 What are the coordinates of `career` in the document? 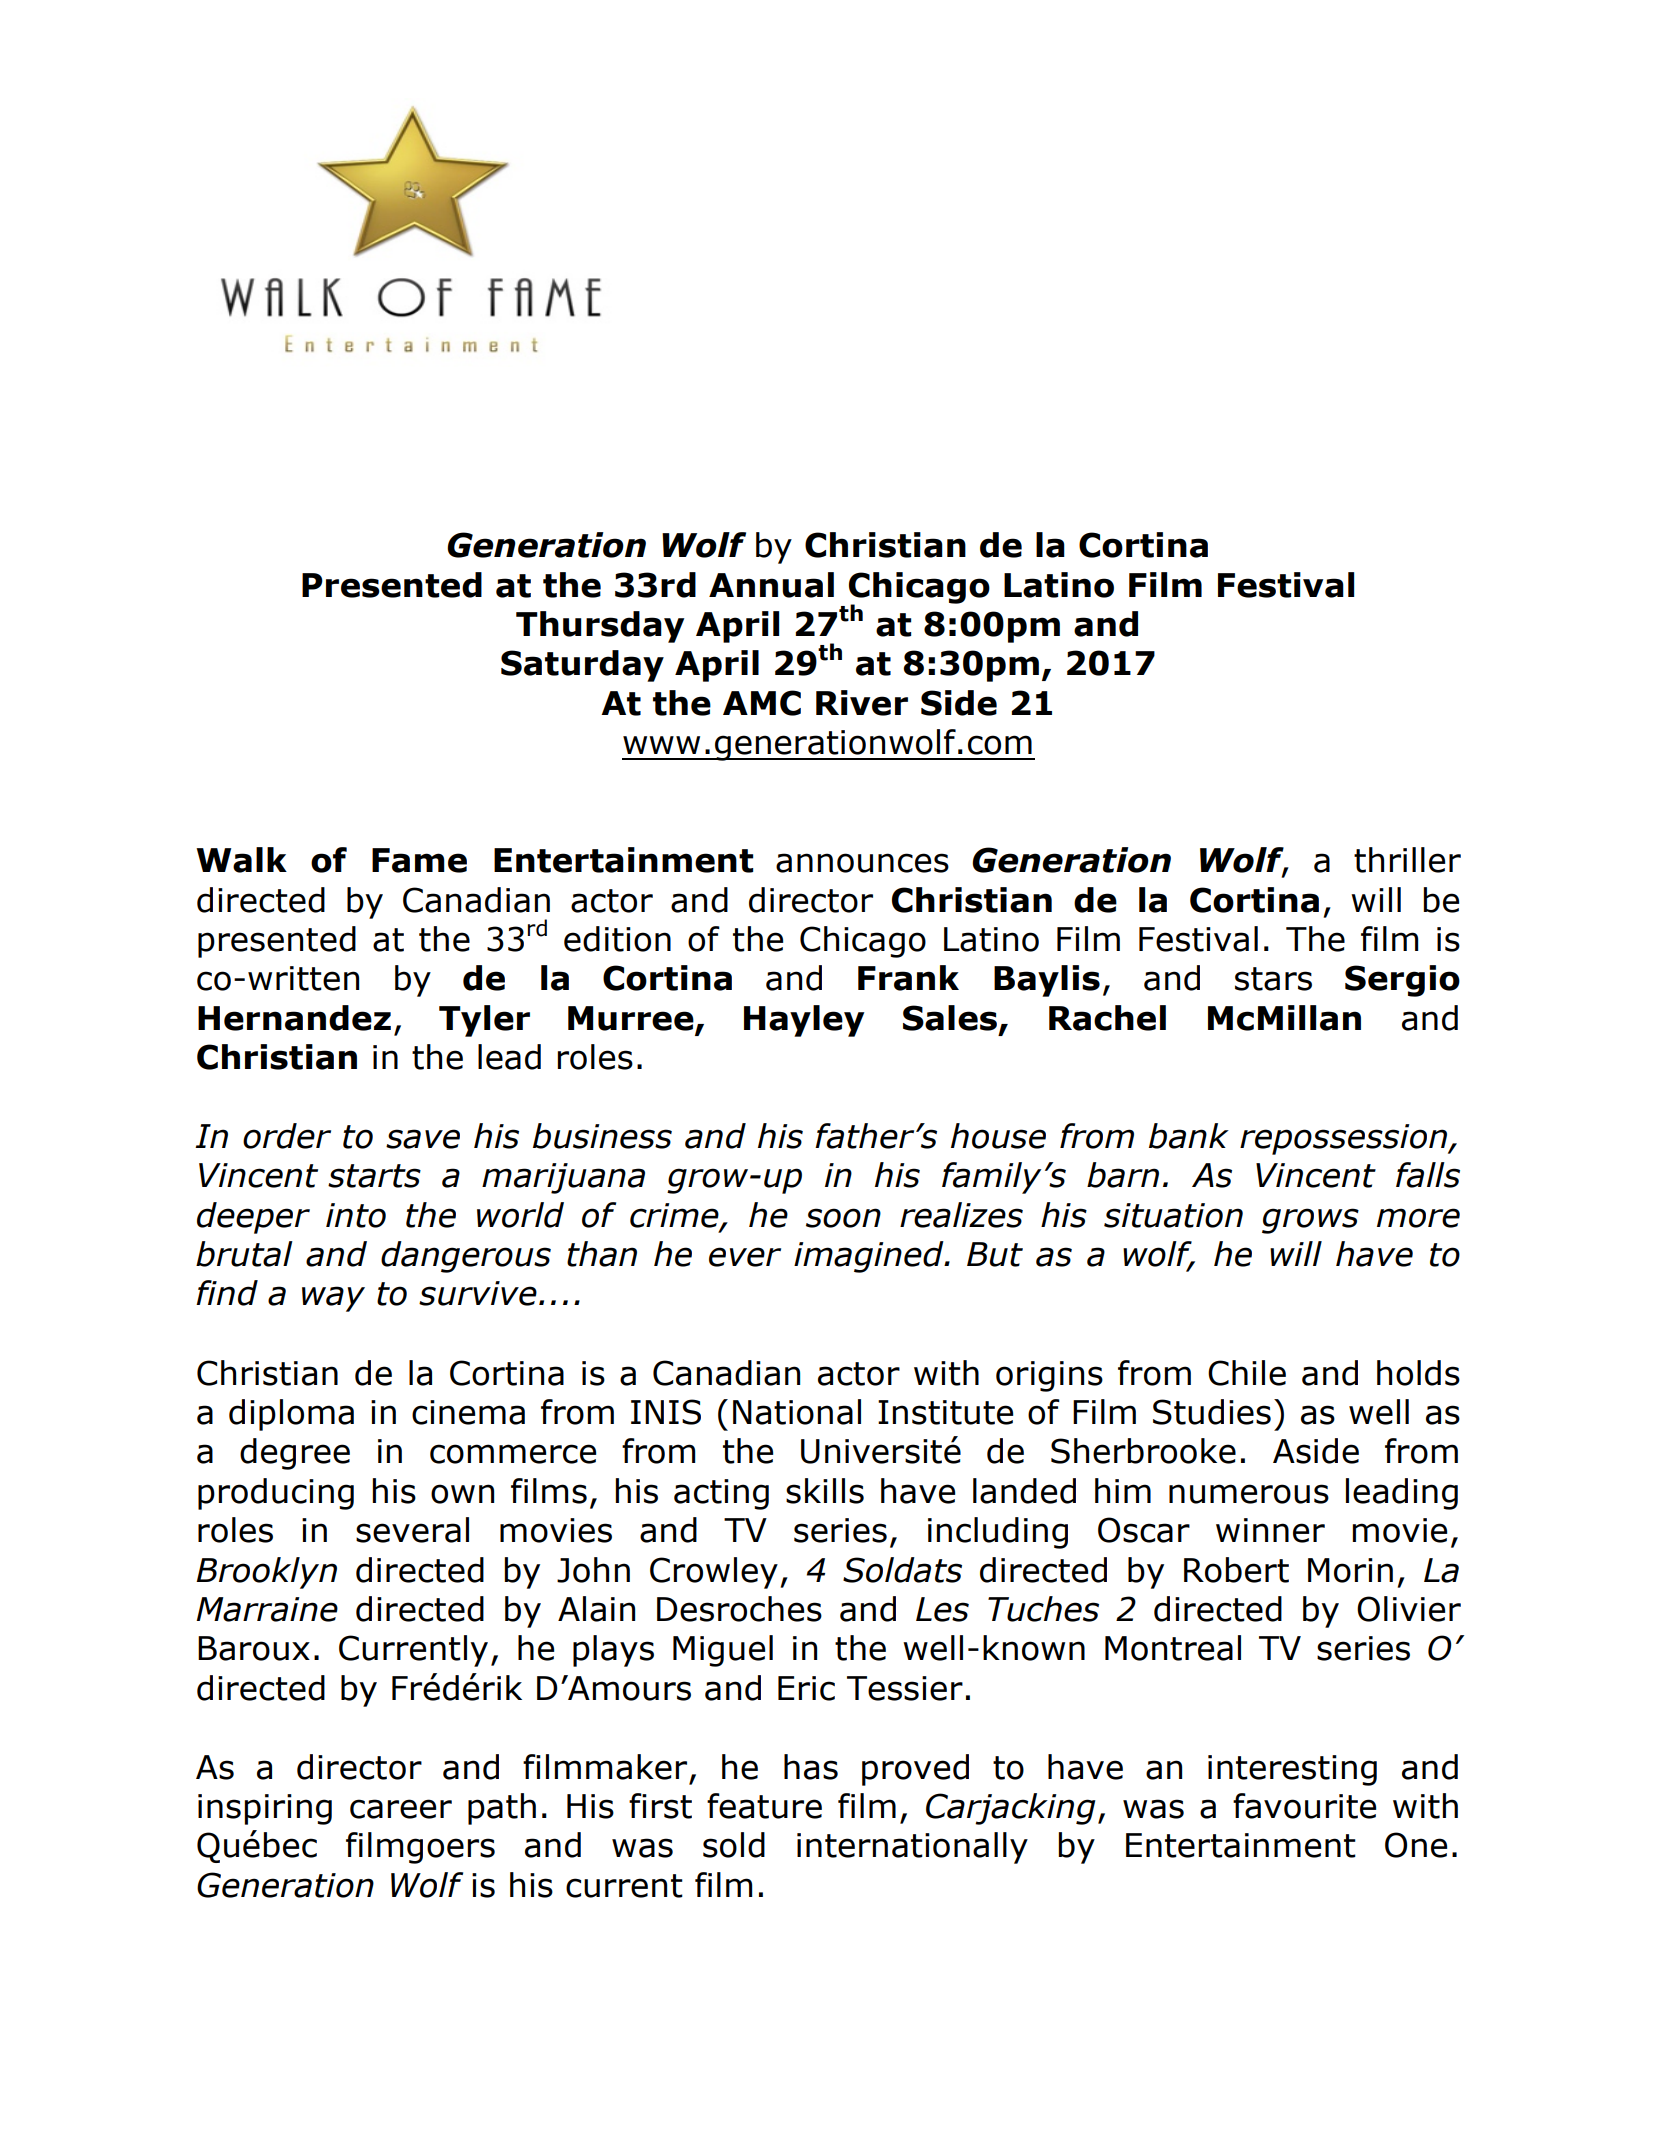 It's located at (401, 1809).
